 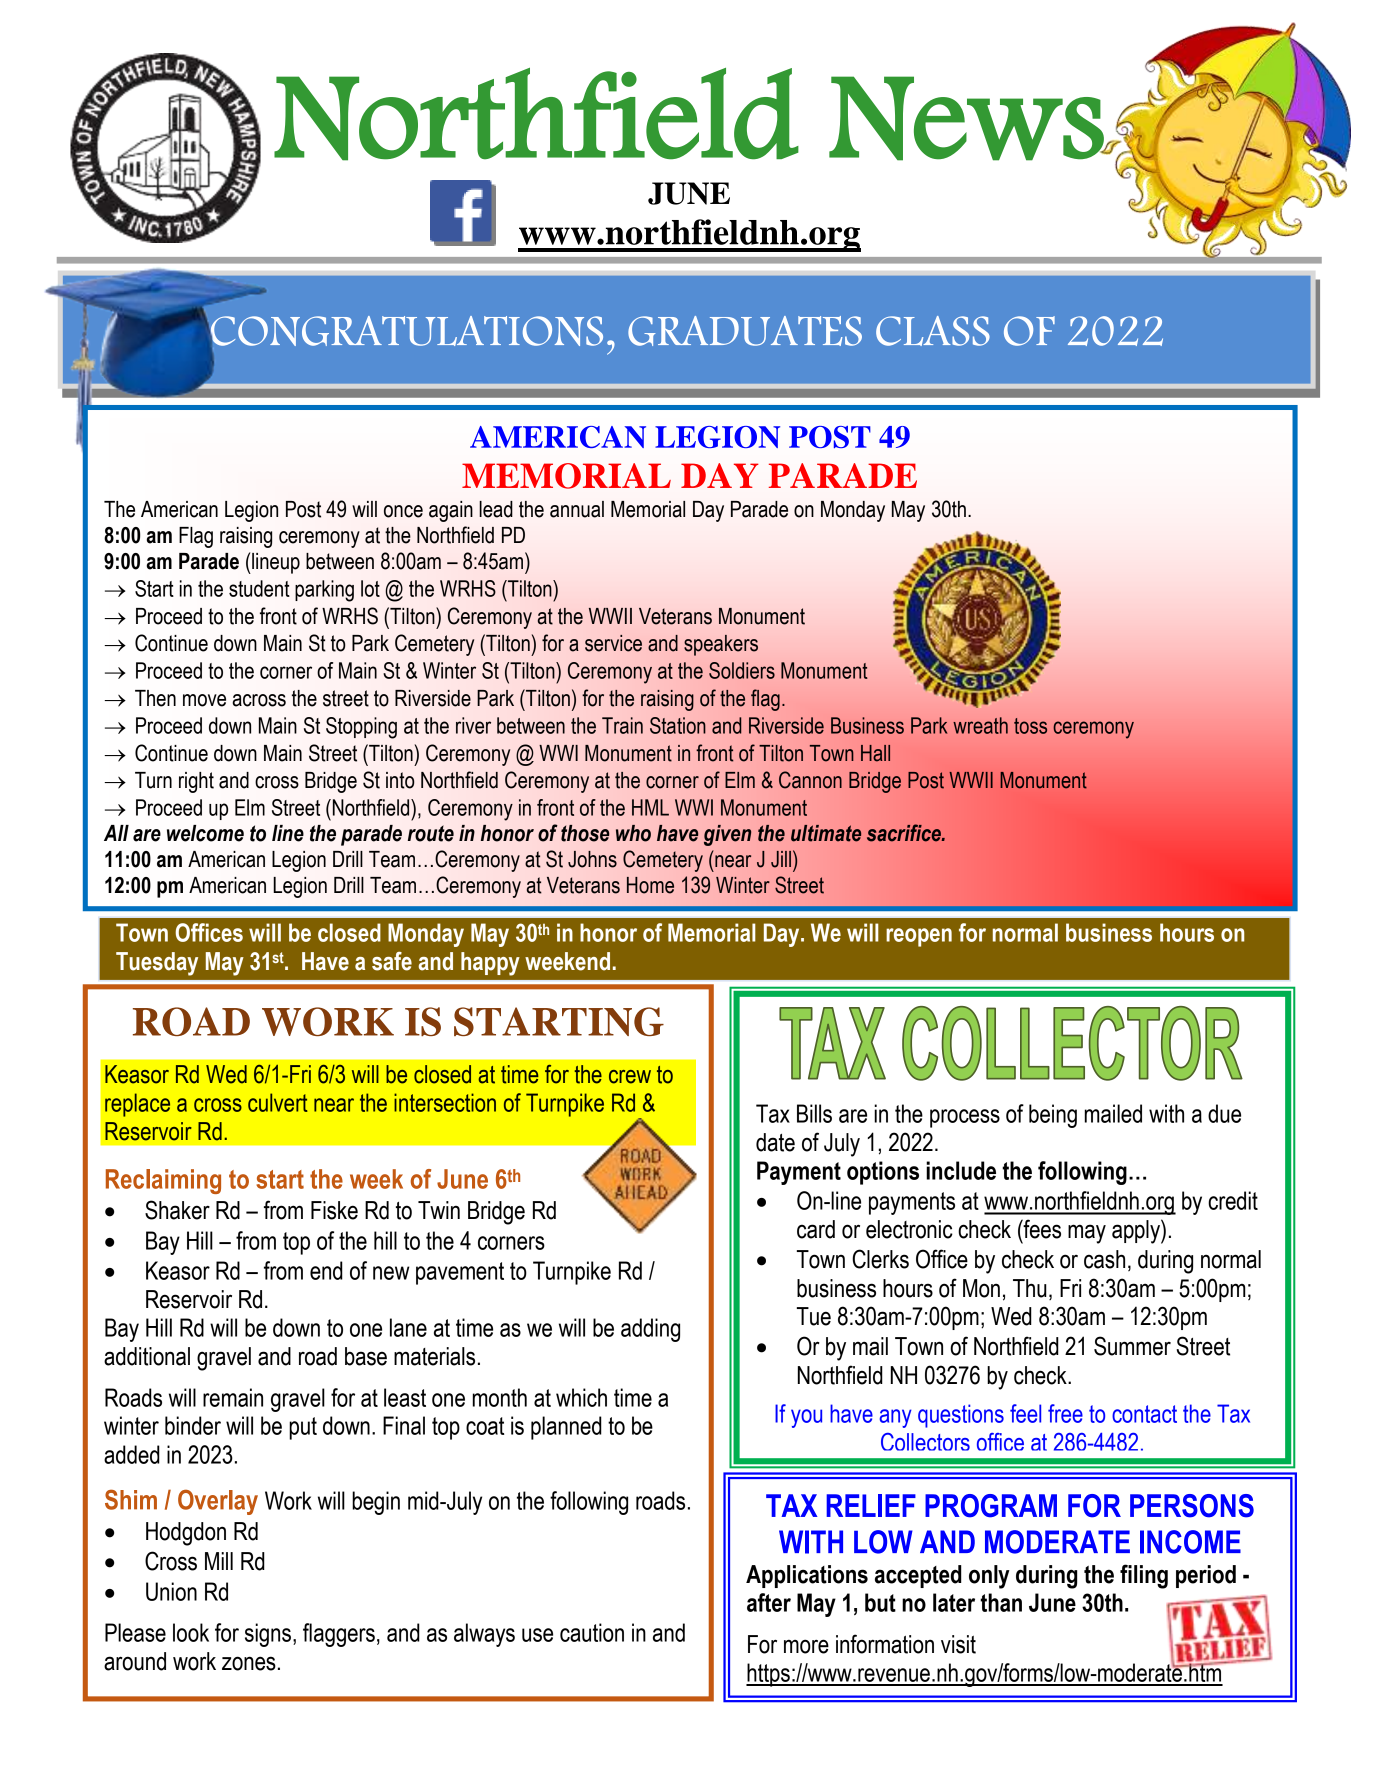 What do you see at coordinates (163, 1181) in the page?
I see `Reclaiming` at bounding box center [163, 1181].
